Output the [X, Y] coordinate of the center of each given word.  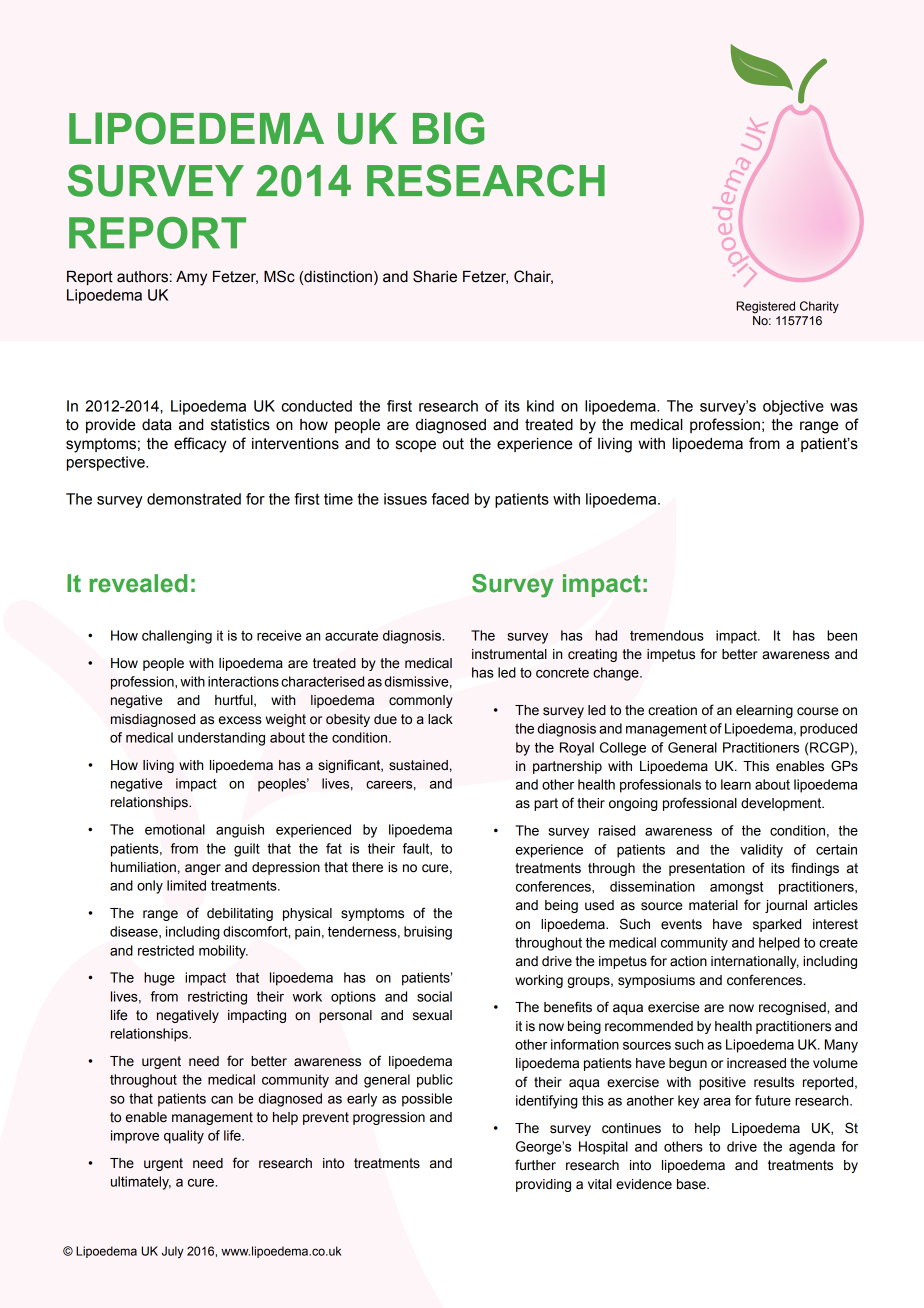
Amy [191, 278]
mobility [223, 952]
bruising [428, 933]
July [173, 1252]
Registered [765, 307]
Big [448, 128]
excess [240, 720]
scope [416, 446]
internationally [755, 962]
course [817, 711]
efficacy [200, 445]
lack [440, 719]
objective [793, 407]
